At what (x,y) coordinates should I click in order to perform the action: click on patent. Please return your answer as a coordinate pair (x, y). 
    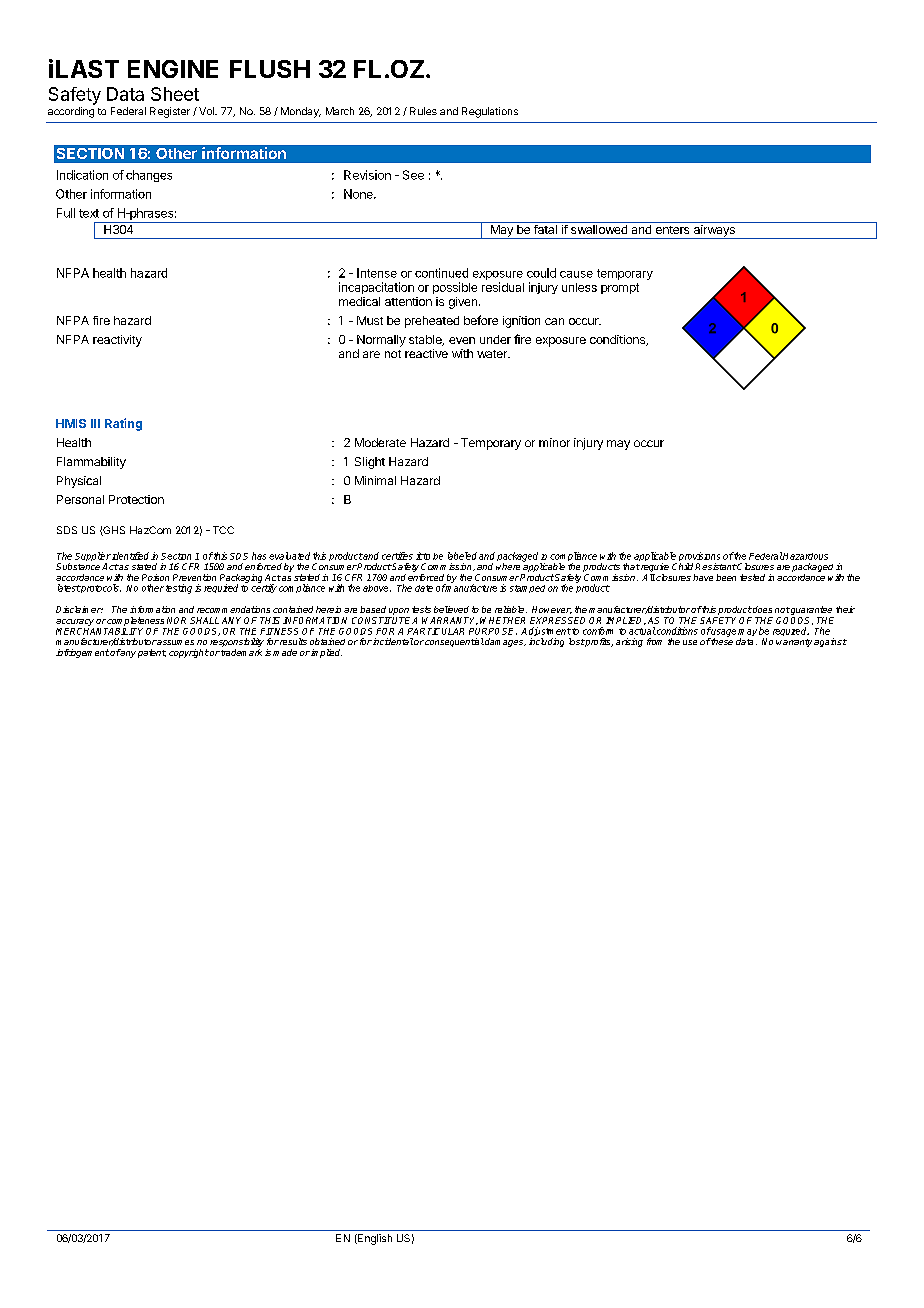
    Looking at the image, I should click on (152, 653).
